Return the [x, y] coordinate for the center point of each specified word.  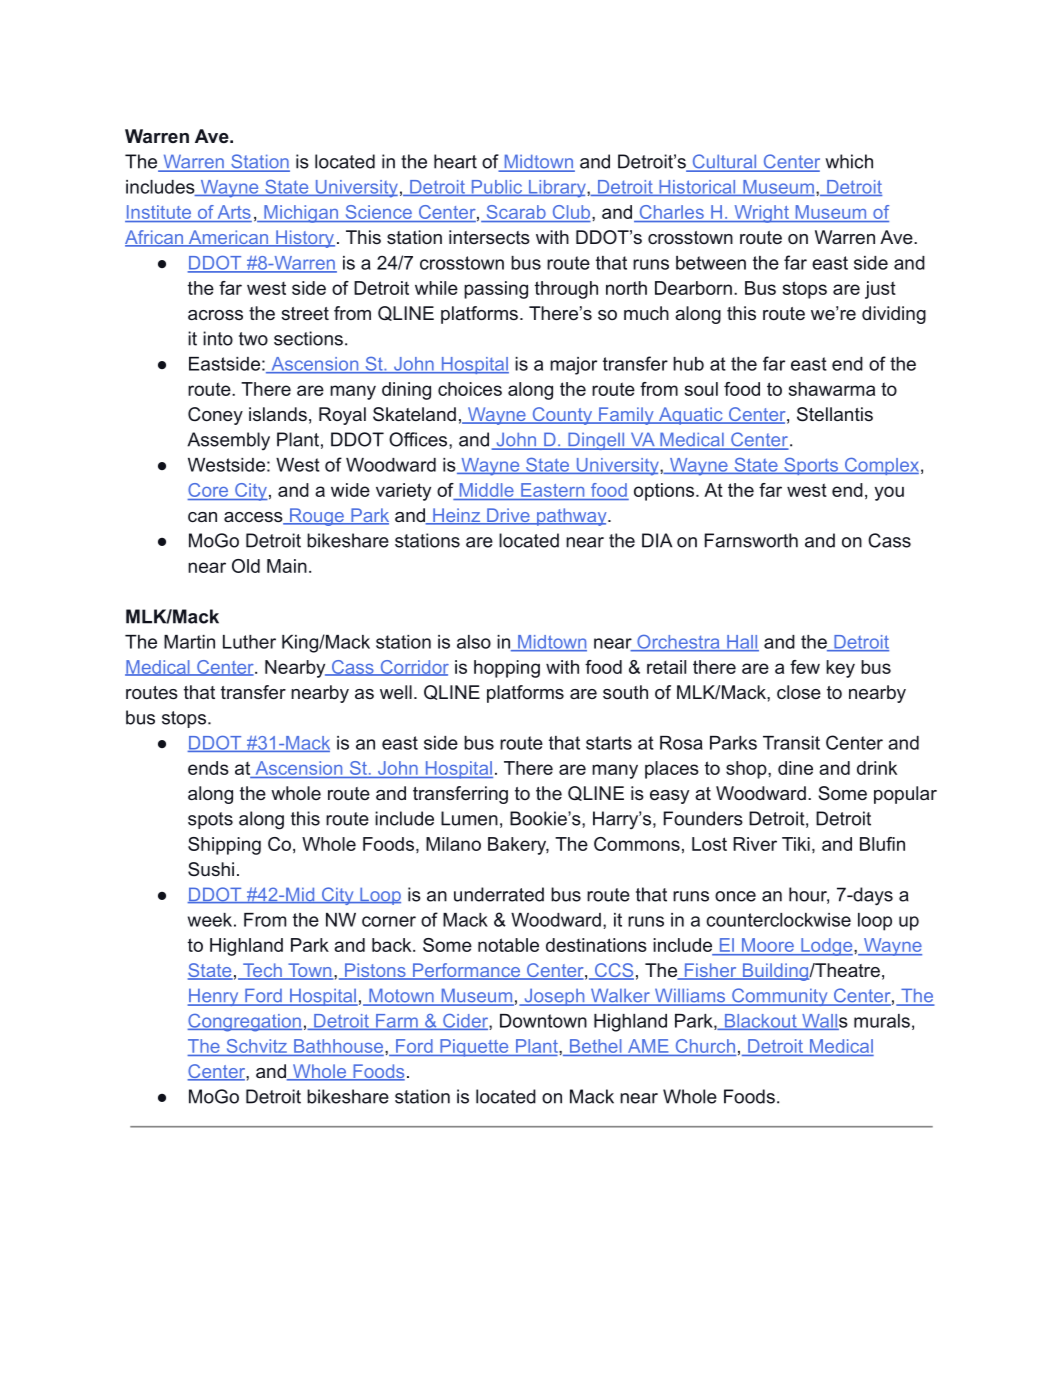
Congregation [244, 1023]
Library [557, 189]
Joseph [554, 997]
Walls [824, 1022]
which [849, 161]
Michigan [301, 214]
